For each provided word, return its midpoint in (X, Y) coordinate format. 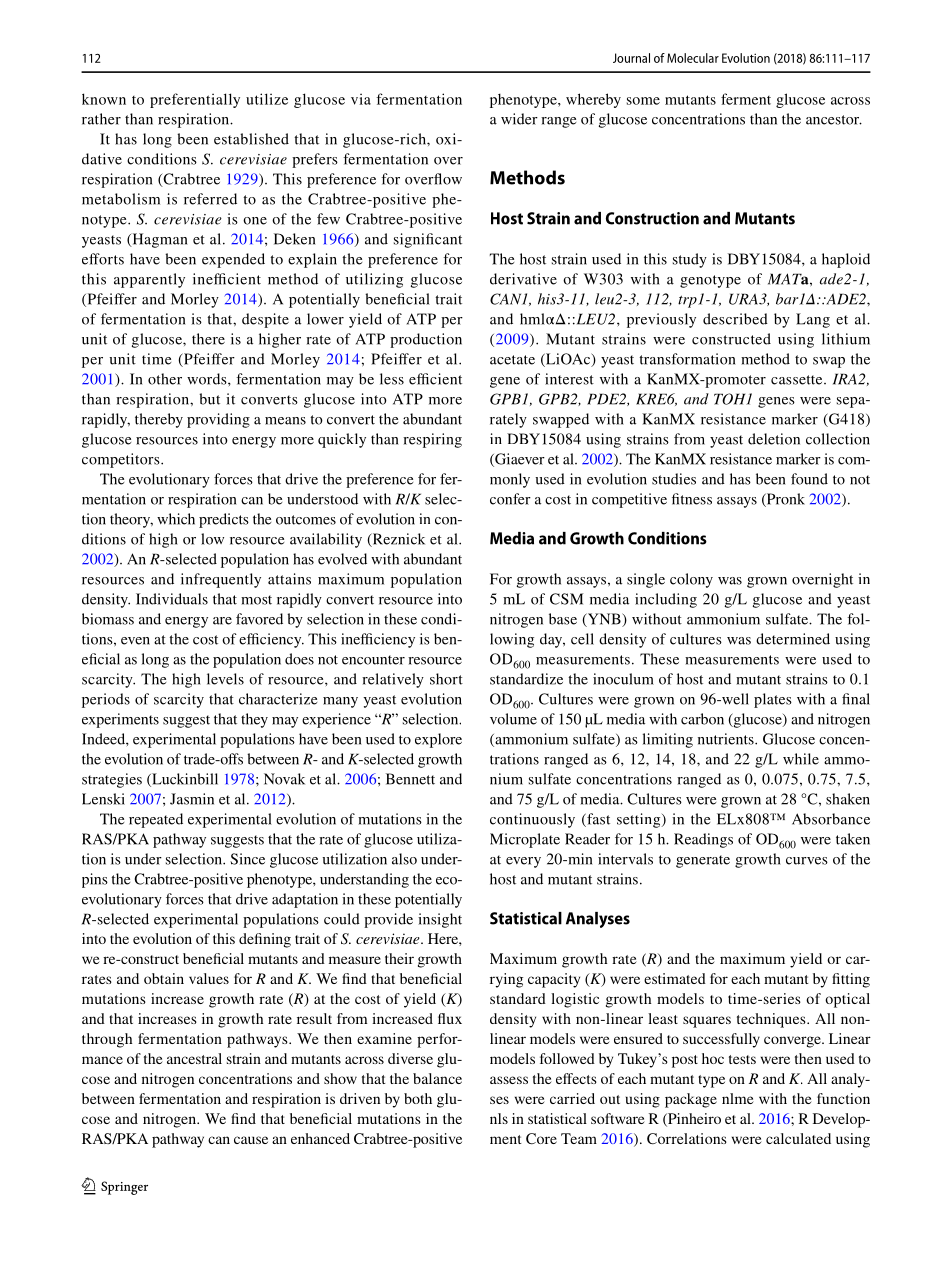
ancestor (834, 120)
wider (519, 119)
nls (499, 1118)
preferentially (195, 100)
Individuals (172, 599)
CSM (566, 599)
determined (793, 639)
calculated (798, 1138)
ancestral (194, 1058)
